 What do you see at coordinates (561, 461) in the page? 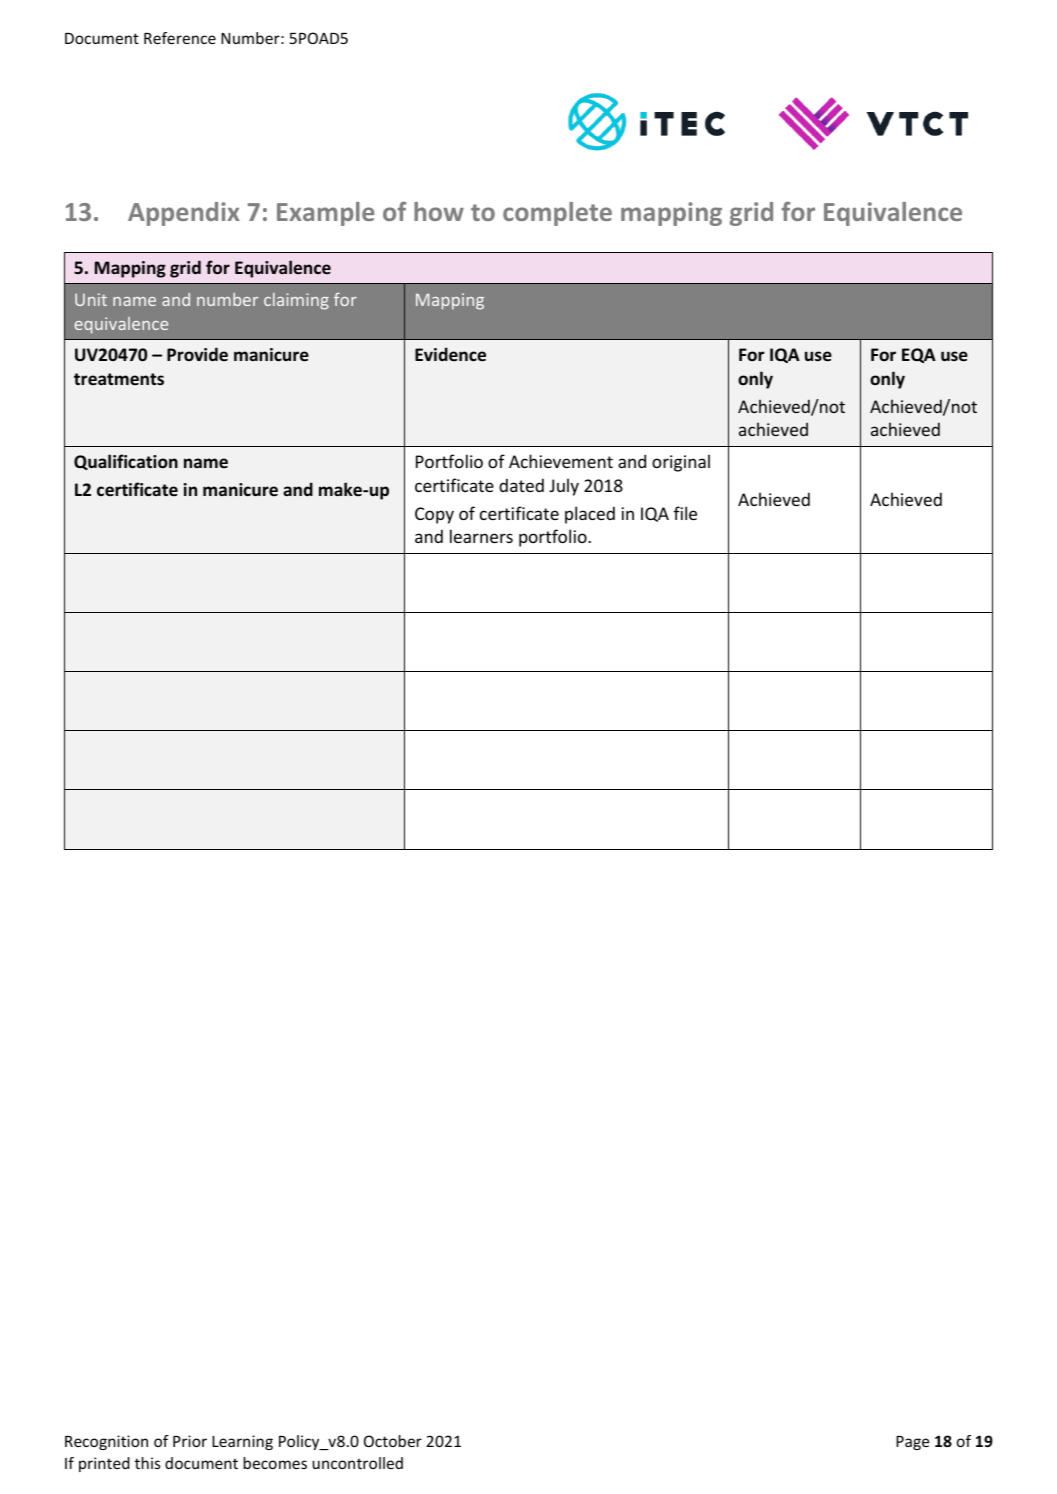
I see `Achievement` at bounding box center [561, 461].
